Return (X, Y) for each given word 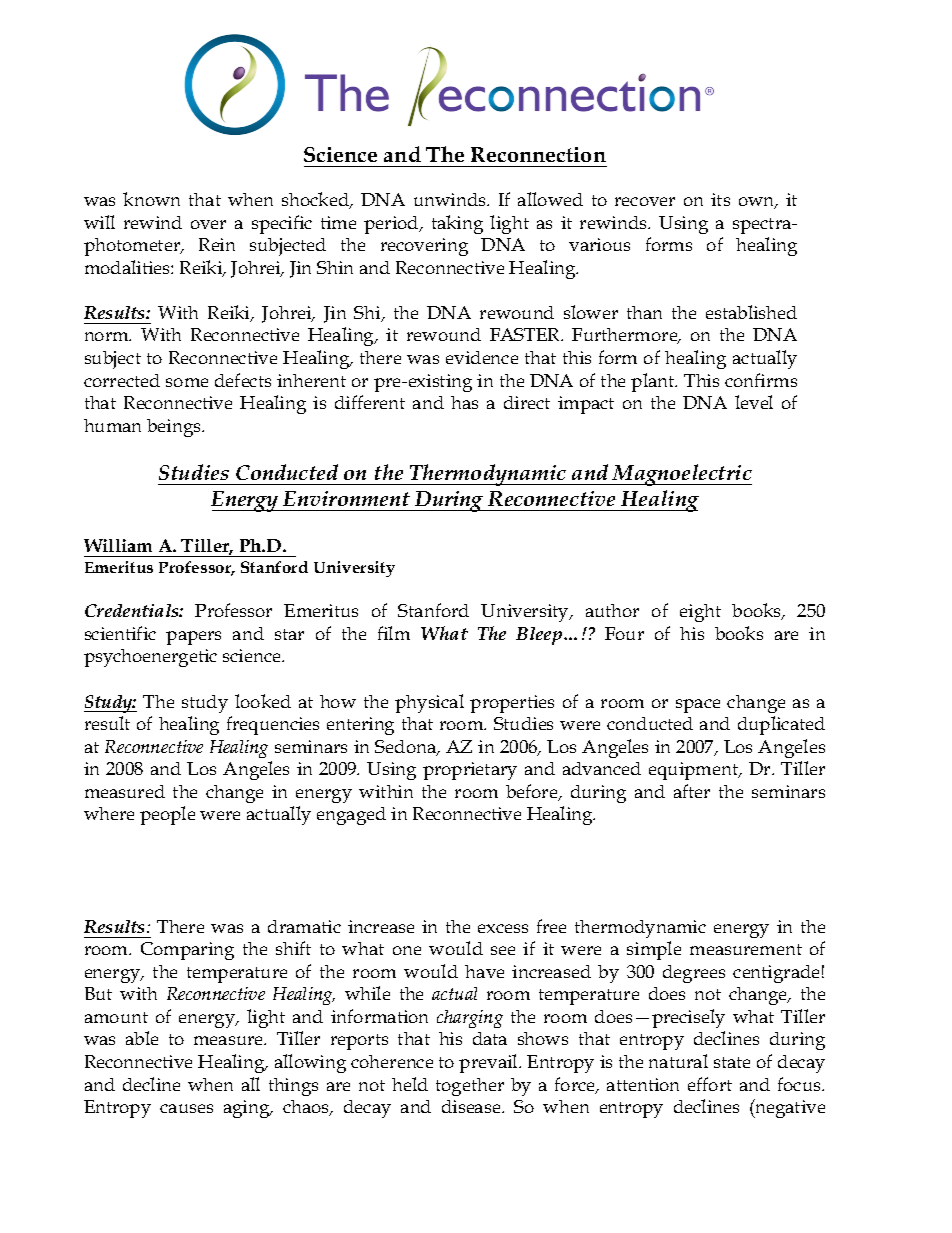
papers (193, 638)
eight (700, 613)
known (151, 199)
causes (186, 1108)
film (394, 633)
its (720, 199)
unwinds (451, 199)
